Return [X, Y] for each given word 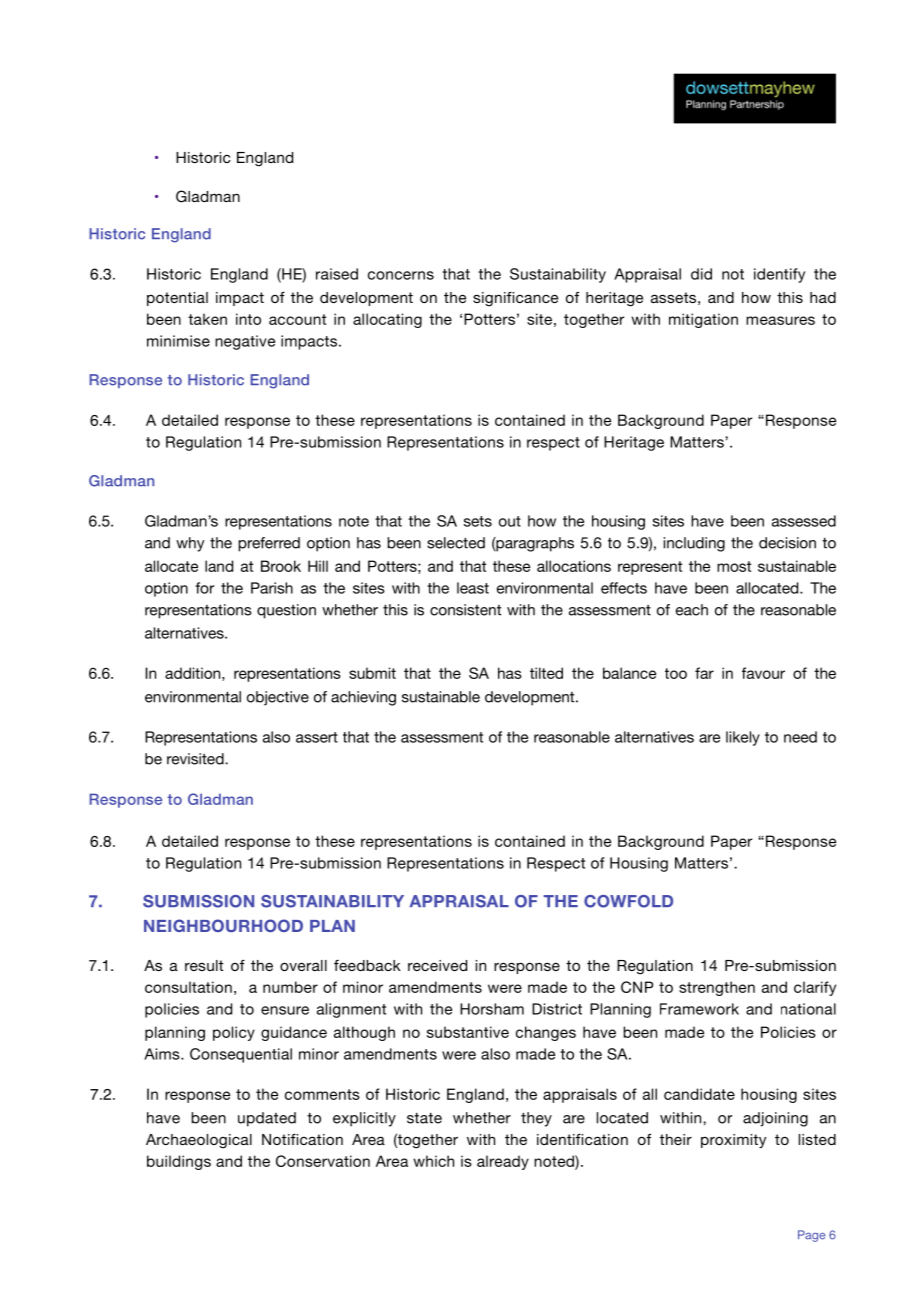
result [204, 965]
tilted [546, 673]
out [510, 521]
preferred [269, 544]
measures [780, 320]
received [437, 965]
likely [743, 738]
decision [787, 543]
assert [317, 737]
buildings [179, 1162]
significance [515, 299]
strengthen [717, 988]
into [248, 319]
